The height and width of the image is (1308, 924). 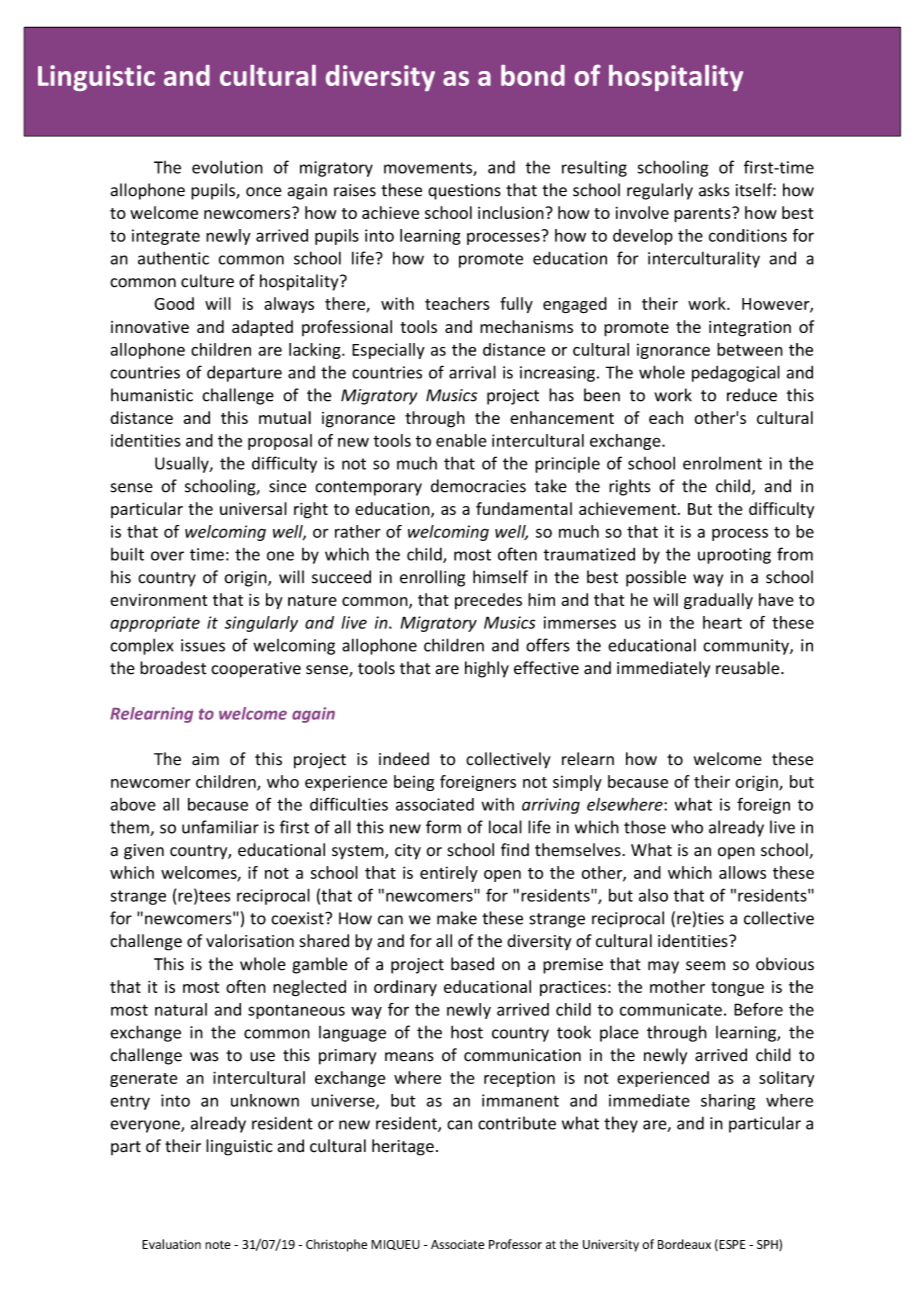 I want to click on evolution, so click(x=227, y=167).
